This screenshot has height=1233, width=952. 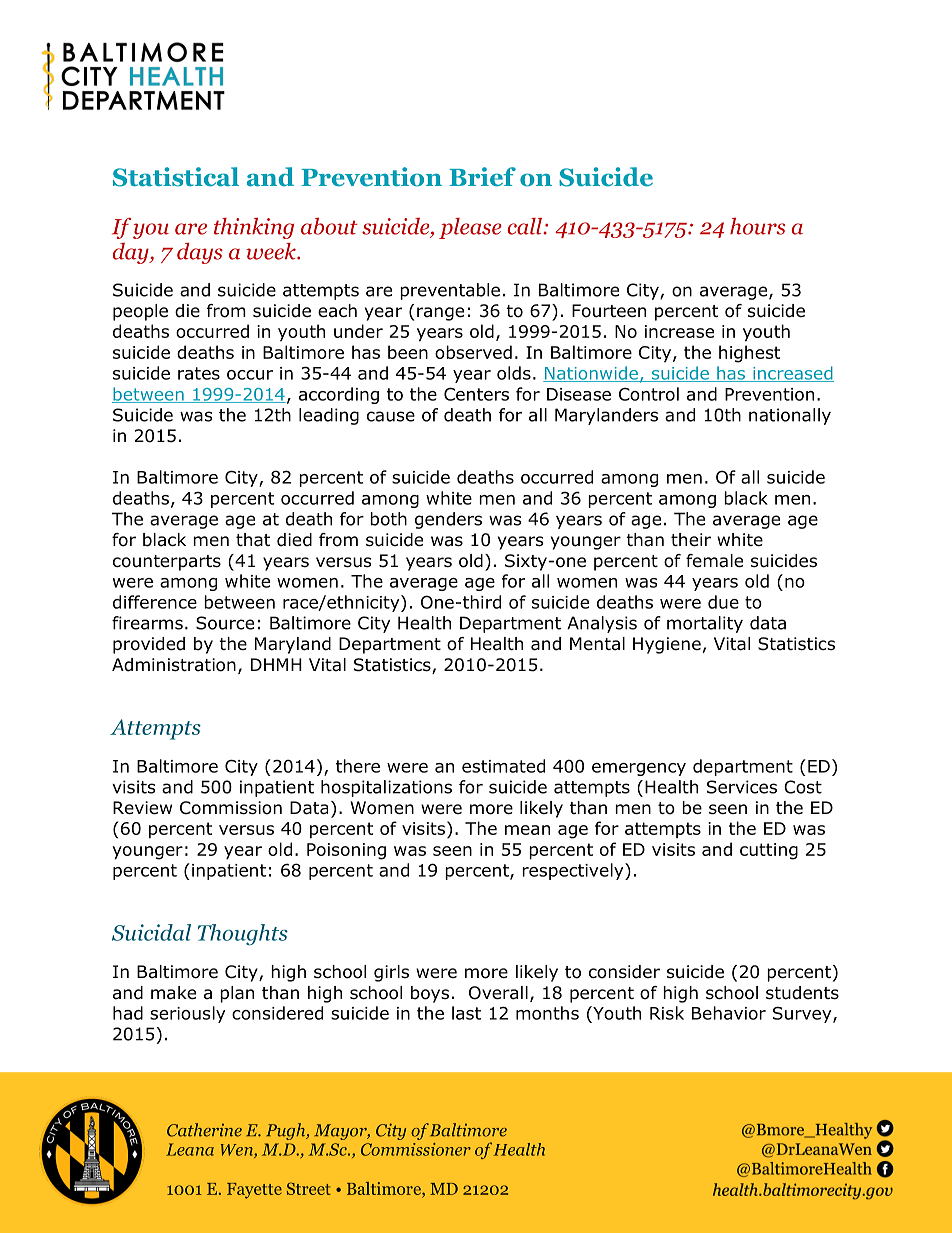 What do you see at coordinates (498, 993) in the screenshot?
I see `Overall` at bounding box center [498, 993].
